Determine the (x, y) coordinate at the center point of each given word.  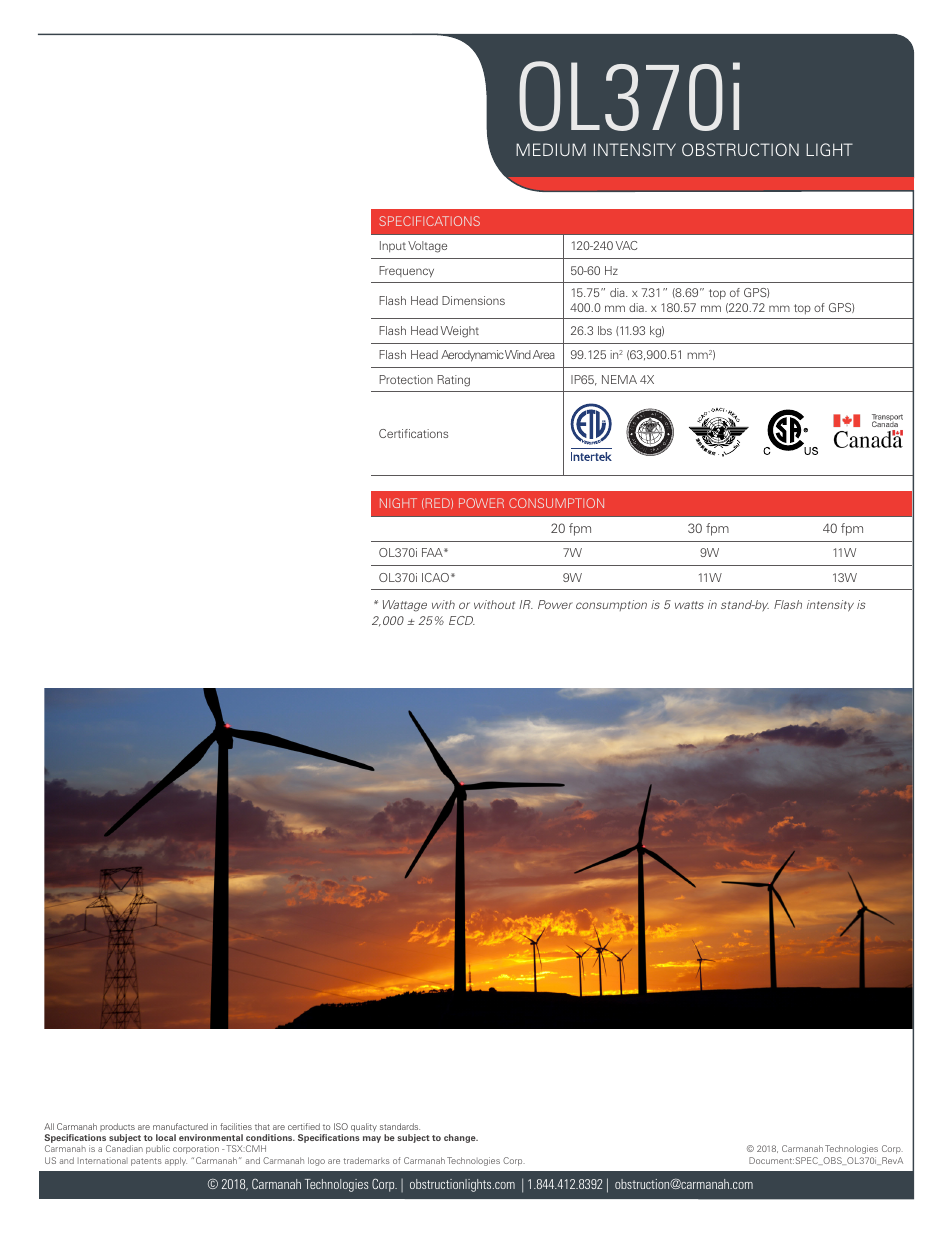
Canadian (124, 1148)
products (117, 1129)
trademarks (367, 1160)
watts (689, 605)
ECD (462, 620)
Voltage (427, 247)
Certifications (413, 433)
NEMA (619, 379)
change (461, 1138)
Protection (406, 379)
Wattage (405, 606)
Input (393, 246)
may (372, 1139)
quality (364, 1127)
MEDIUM (551, 149)
